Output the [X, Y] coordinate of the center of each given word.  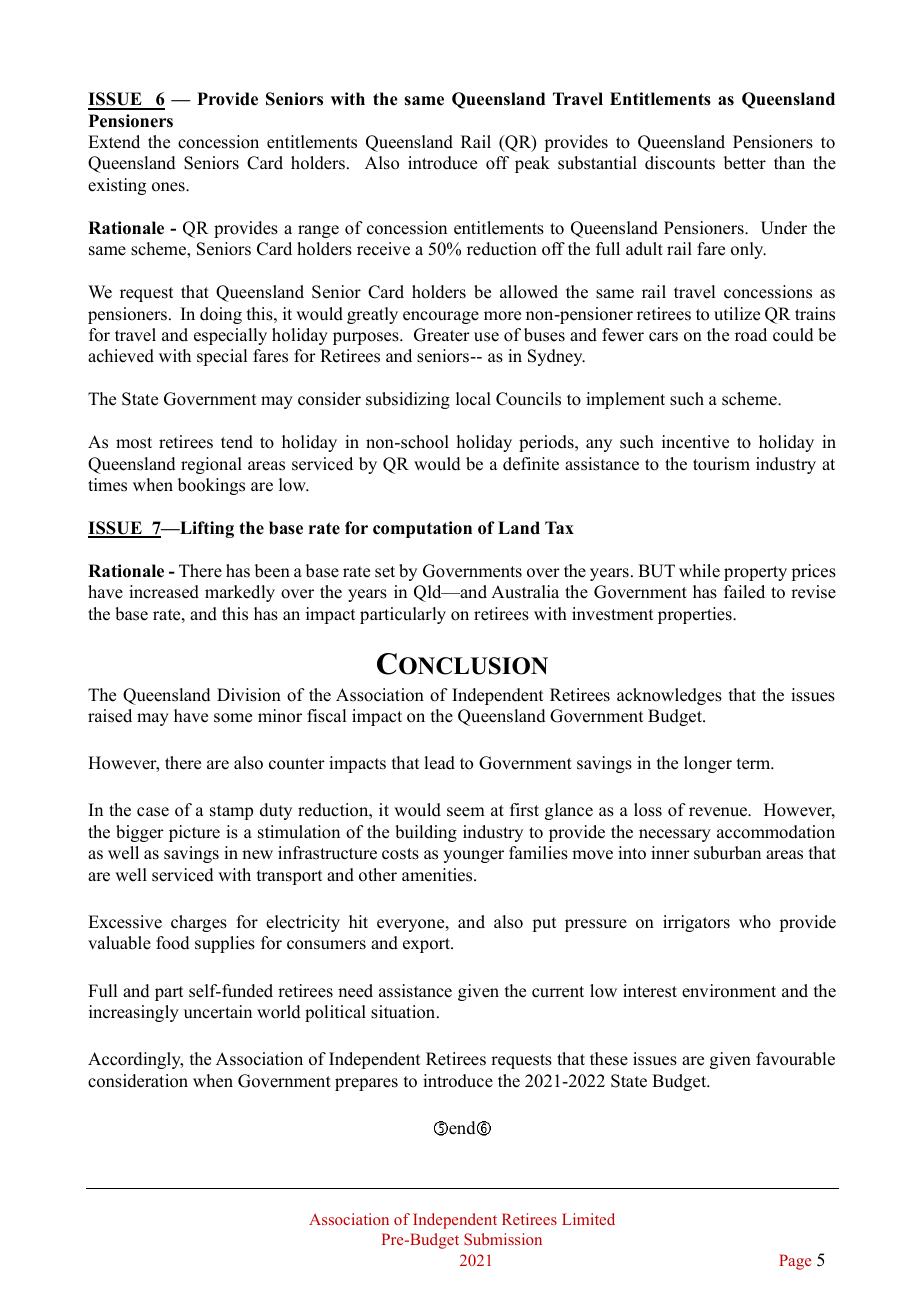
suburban [727, 853]
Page [795, 1262]
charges [199, 923]
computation [422, 529]
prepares [366, 1084]
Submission [503, 1239]
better [745, 163]
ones [169, 187]
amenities [438, 875]
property [755, 573]
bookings [211, 486]
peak [532, 164]
